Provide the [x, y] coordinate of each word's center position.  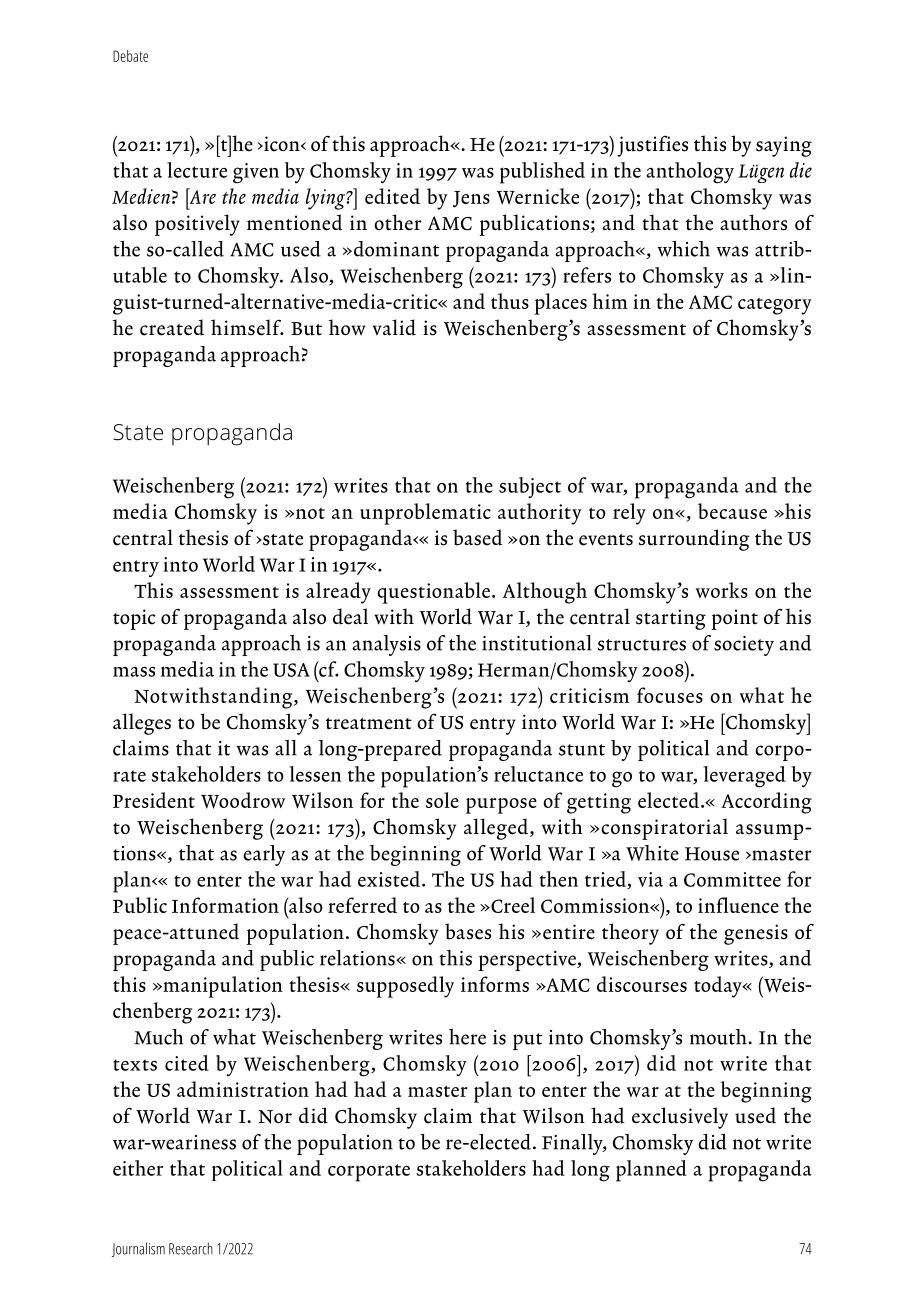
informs [495, 984]
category [774, 306]
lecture [197, 170]
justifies [652, 146]
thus [510, 301]
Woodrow [243, 800]
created [172, 327]
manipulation [222, 987]
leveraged [744, 777]
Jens [471, 199]
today [719, 987]
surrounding [694, 540]
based [478, 537]
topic [134, 619]
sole [442, 800]
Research [191, 1248]
